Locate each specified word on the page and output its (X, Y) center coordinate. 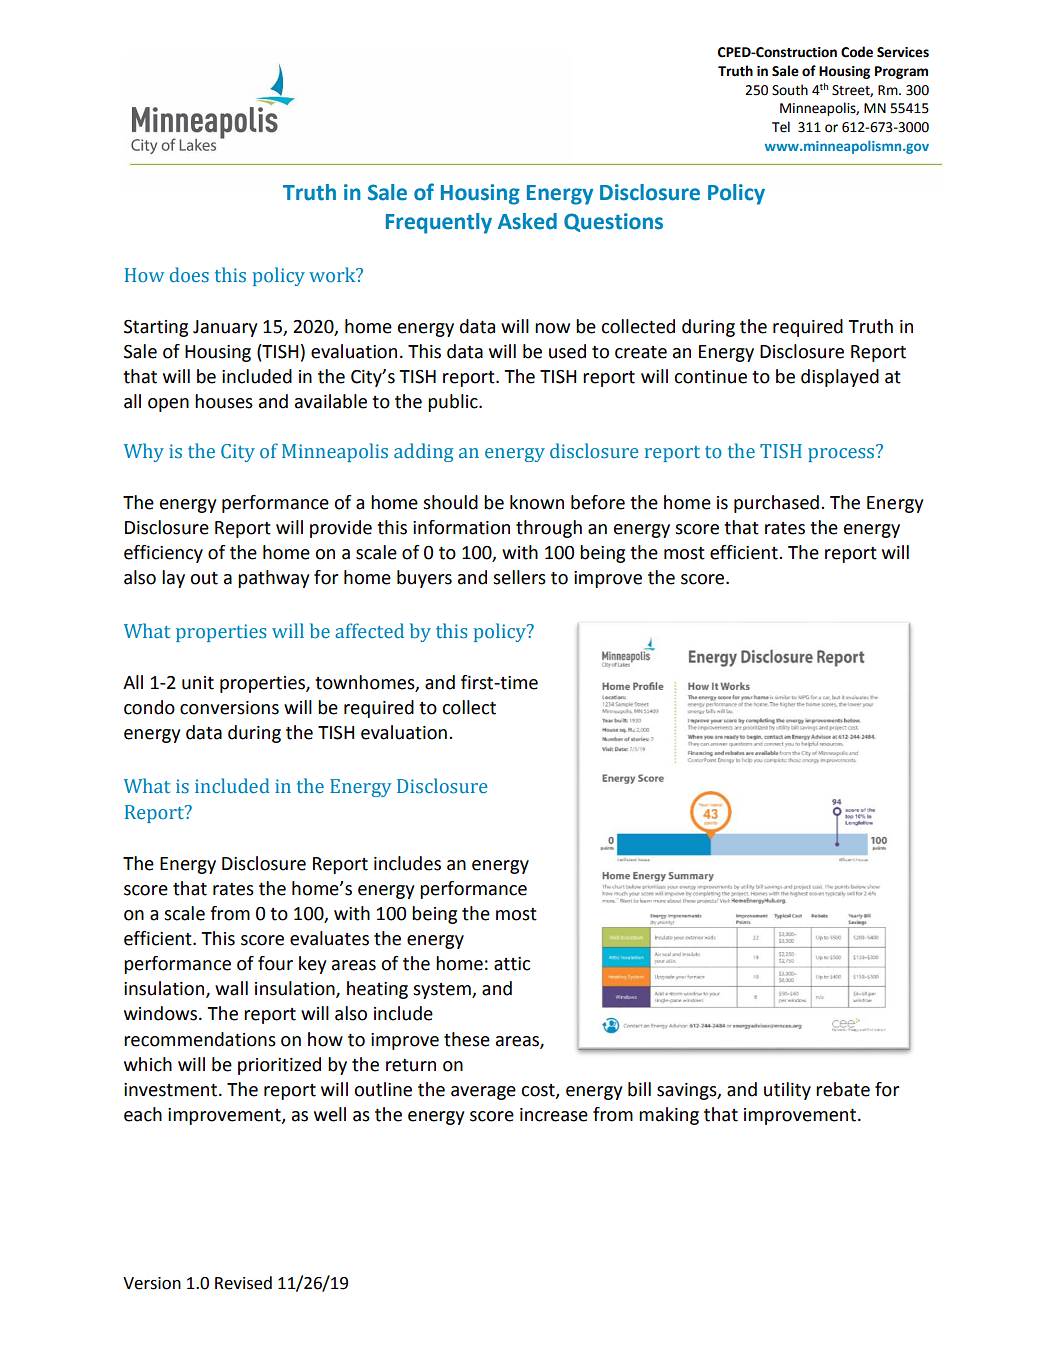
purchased (776, 504)
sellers (519, 577)
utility (787, 1091)
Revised (243, 1283)
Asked (527, 221)
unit (198, 683)
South (790, 90)
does (189, 275)
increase (554, 1115)
